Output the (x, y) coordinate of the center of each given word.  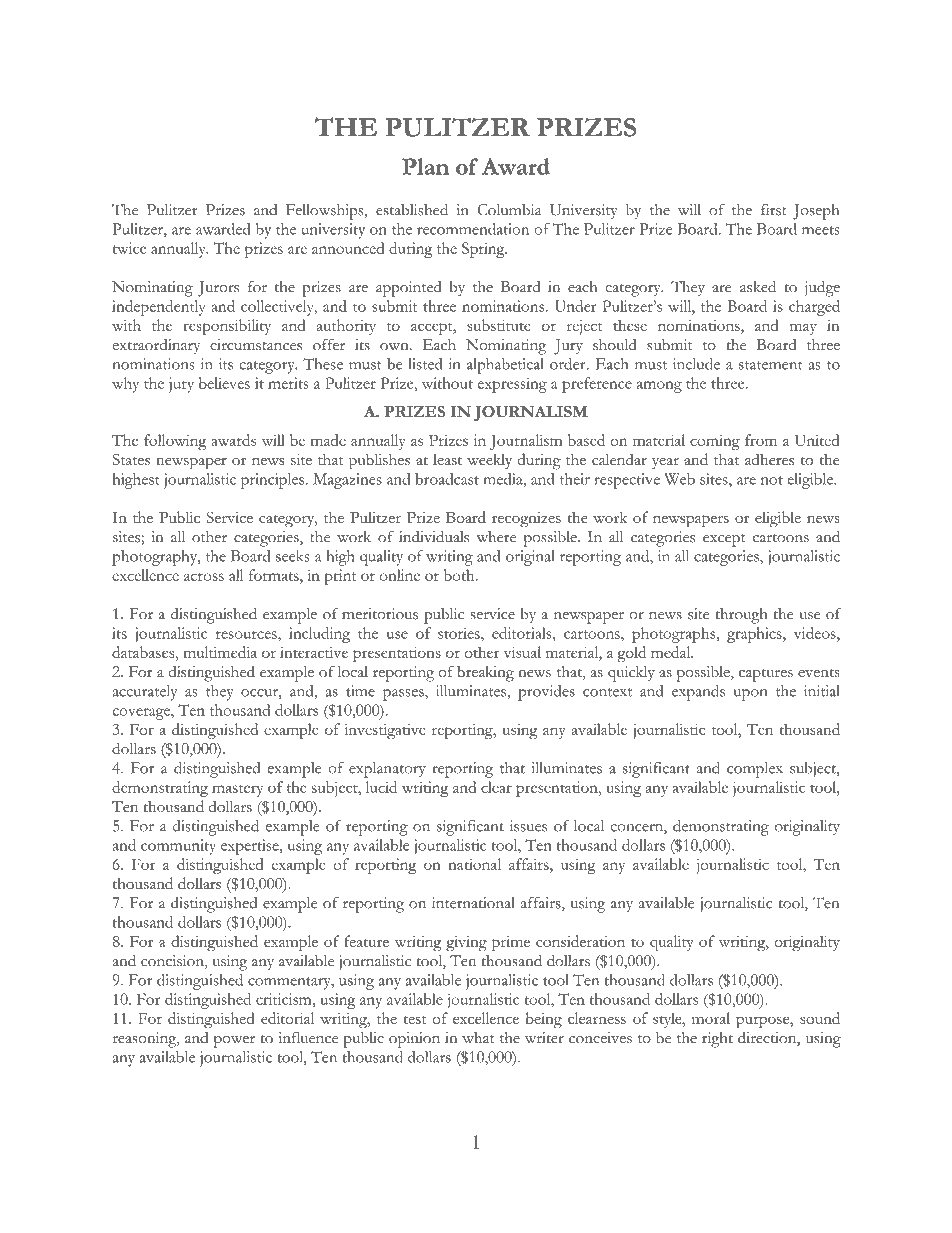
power (234, 1041)
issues (528, 826)
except (724, 540)
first (774, 210)
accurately (145, 693)
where (496, 537)
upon (750, 695)
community (178, 847)
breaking (485, 673)
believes (224, 383)
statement (771, 365)
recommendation (473, 229)
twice (129, 248)
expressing (512, 385)
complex (755, 770)
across (204, 577)
